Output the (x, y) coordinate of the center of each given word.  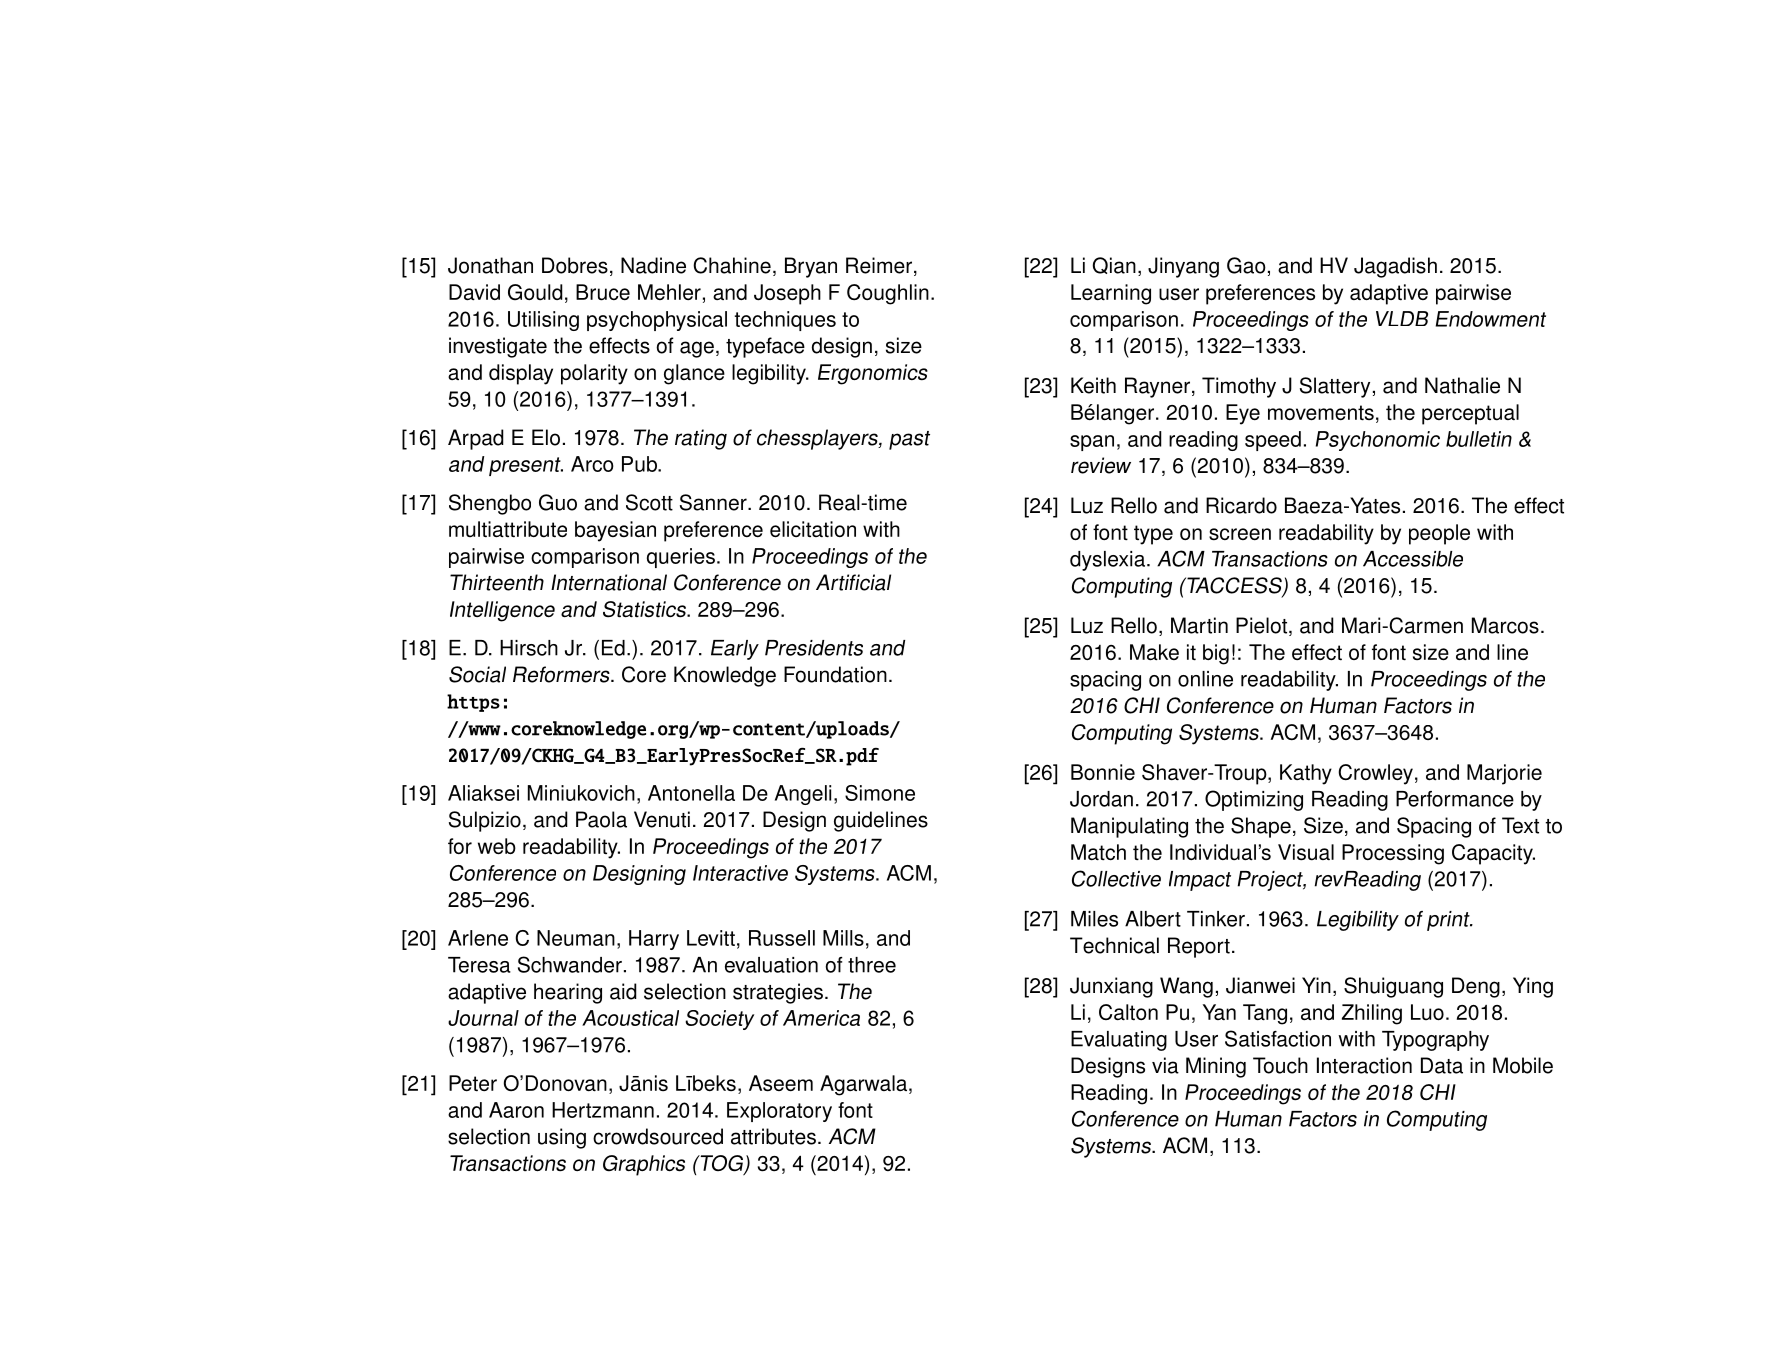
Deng (1476, 987)
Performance (1455, 799)
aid (623, 991)
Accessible (1413, 559)
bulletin (1479, 439)
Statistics (646, 609)
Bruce (603, 292)
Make (1154, 652)
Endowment (1491, 319)
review (1101, 465)
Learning (1111, 294)
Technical (1114, 945)
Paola (601, 819)
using (562, 1138)
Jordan (1101, 799)
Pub (640, 464)
